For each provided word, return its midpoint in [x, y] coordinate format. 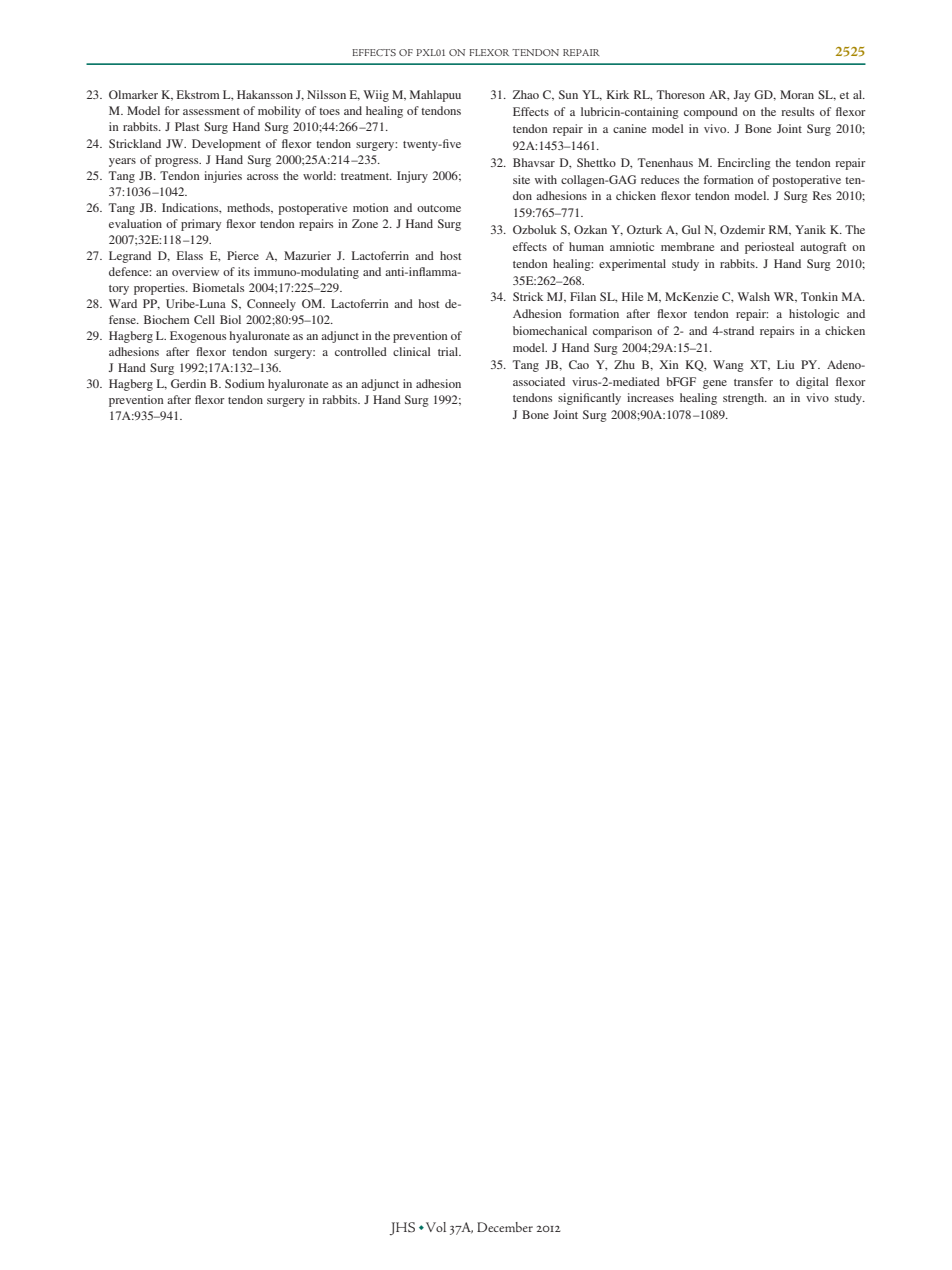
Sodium [244, 383]
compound [711, 113]
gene [715, 384]
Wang [728, 366]
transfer [753, 381]
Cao [579, 364]
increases [650, 397]
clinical [411, 351]
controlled [361, 351]
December [505, 1227]
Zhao [526, 94]
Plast [187, 126]
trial [449, 351]
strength [745, 399]
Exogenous [198, 337]
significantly [589, 399]
